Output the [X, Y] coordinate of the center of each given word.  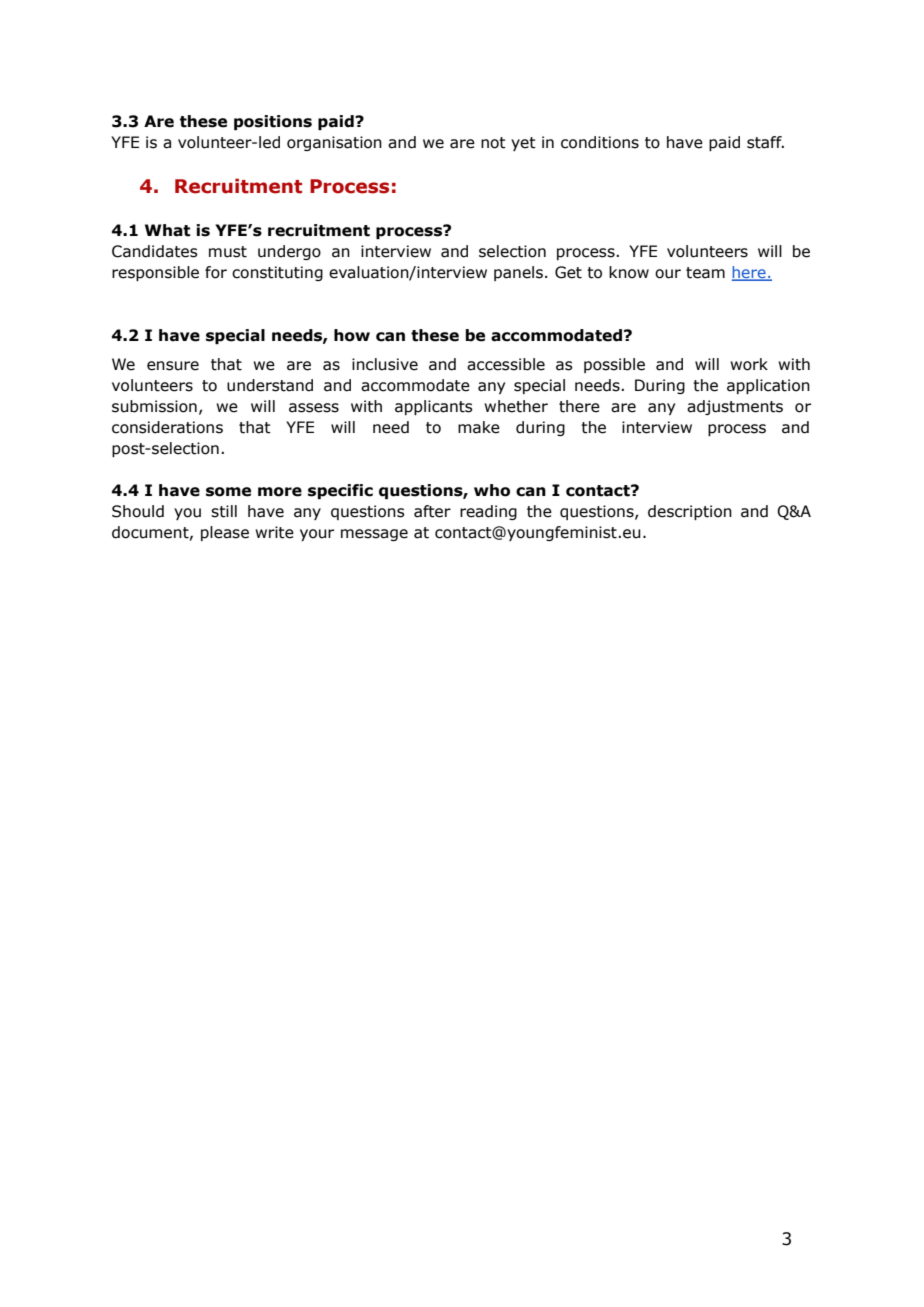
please [225, 533]
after [432, 511]
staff [765, 142]
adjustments [735, 407]
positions [273, 122]
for [216, 272]
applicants [434, 407]
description [690, 512]
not [493, 143]
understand [270, 385]
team [705, 273]
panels [518, 273]
